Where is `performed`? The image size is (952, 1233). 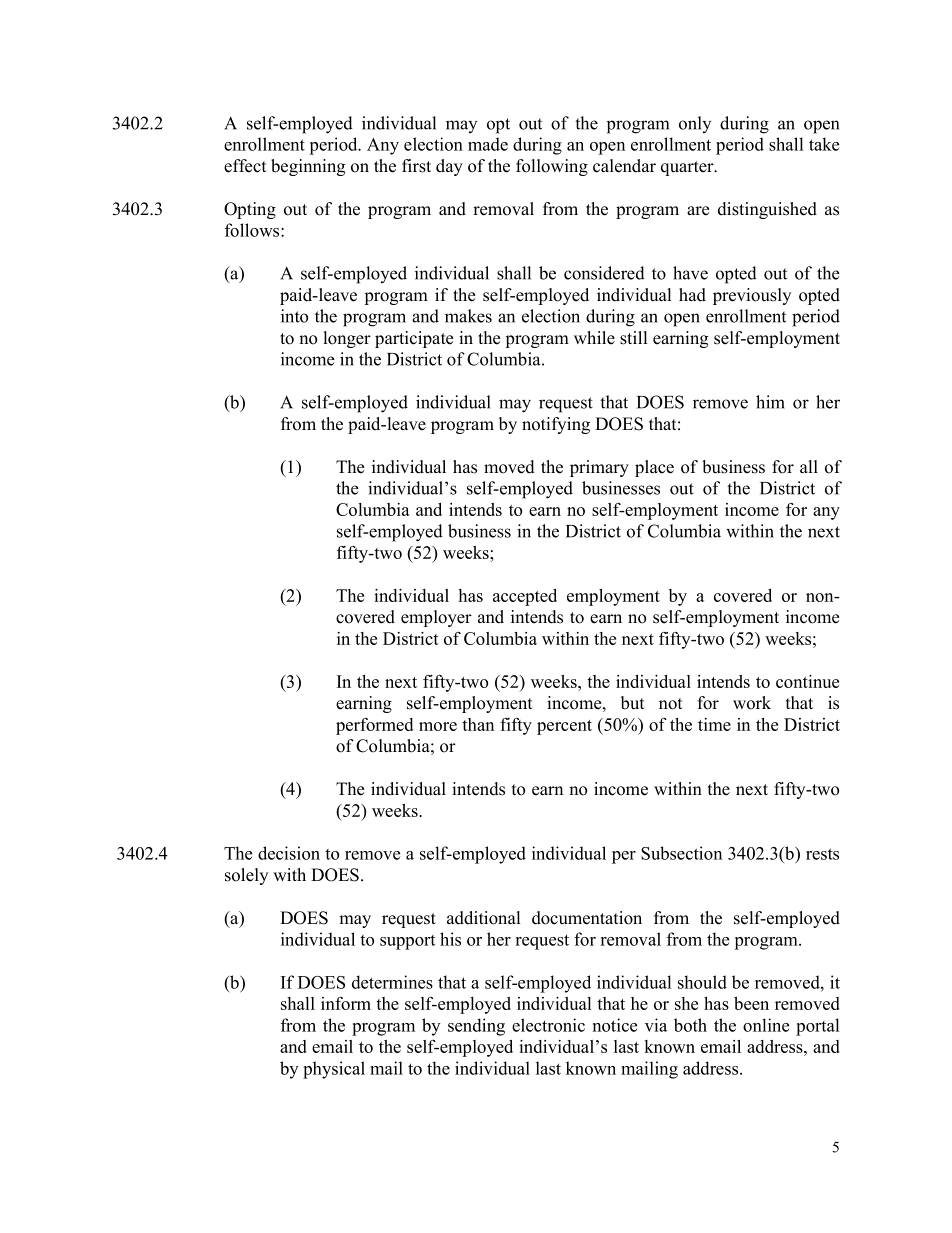
performed is located at coordinates (374, 726).
